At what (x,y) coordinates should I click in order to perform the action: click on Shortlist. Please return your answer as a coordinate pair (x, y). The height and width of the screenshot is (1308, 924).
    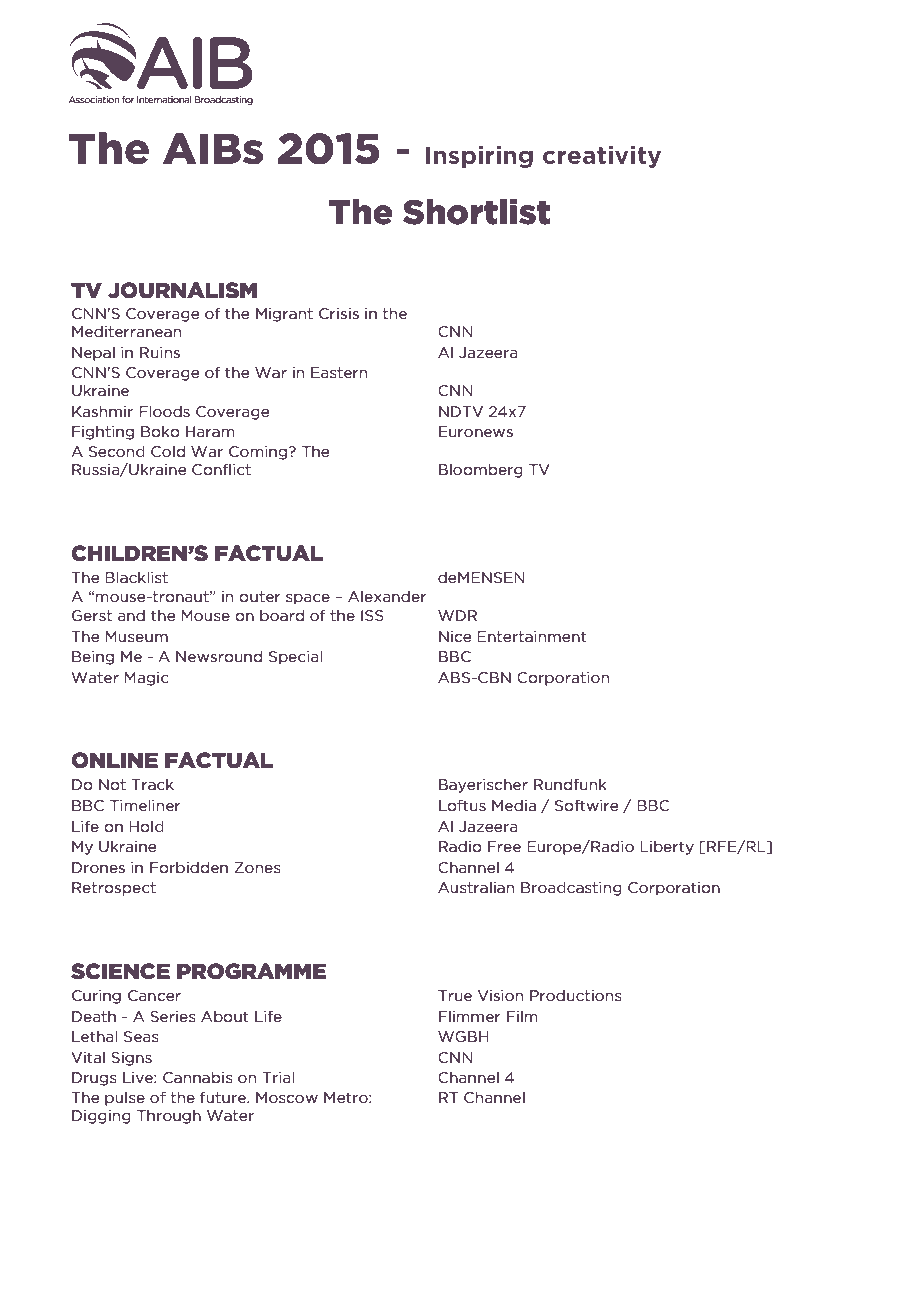
    Looking at the image, I should click on (476, 212).
